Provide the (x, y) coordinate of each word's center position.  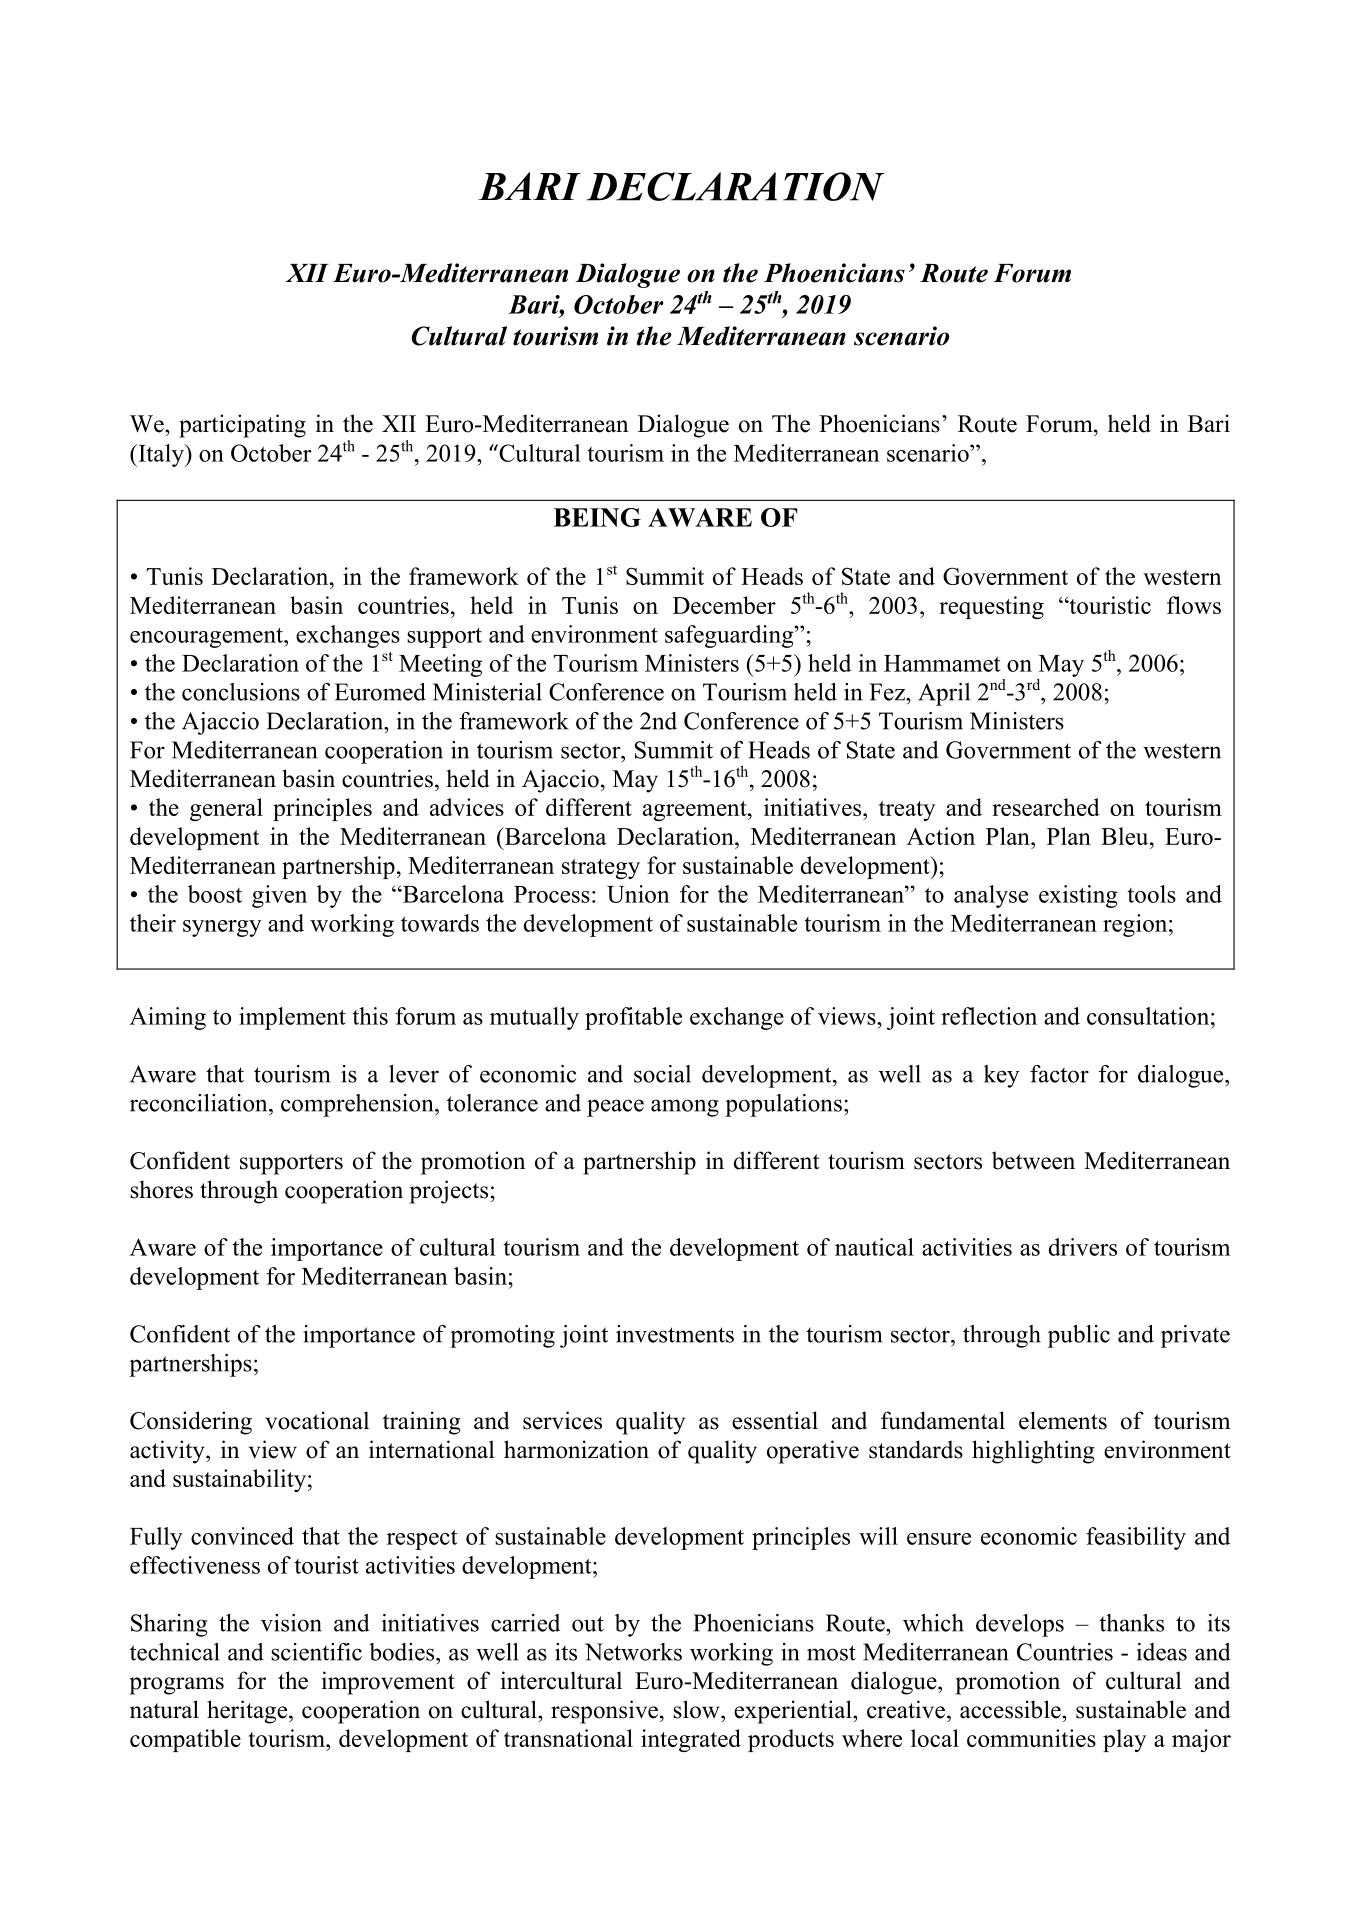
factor (1059, 1074)
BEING (597, 517)
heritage (248, 1712)
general (226, 809)
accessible (1011, 1709)
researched (1046, 807)
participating (242, 426)
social (662, 1074)
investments (675, 1334)
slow (697, 1709)
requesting (991, 607)
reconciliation (200, 1103)
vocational (317, 1420)
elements (1063, 1420)
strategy (601, 869)
